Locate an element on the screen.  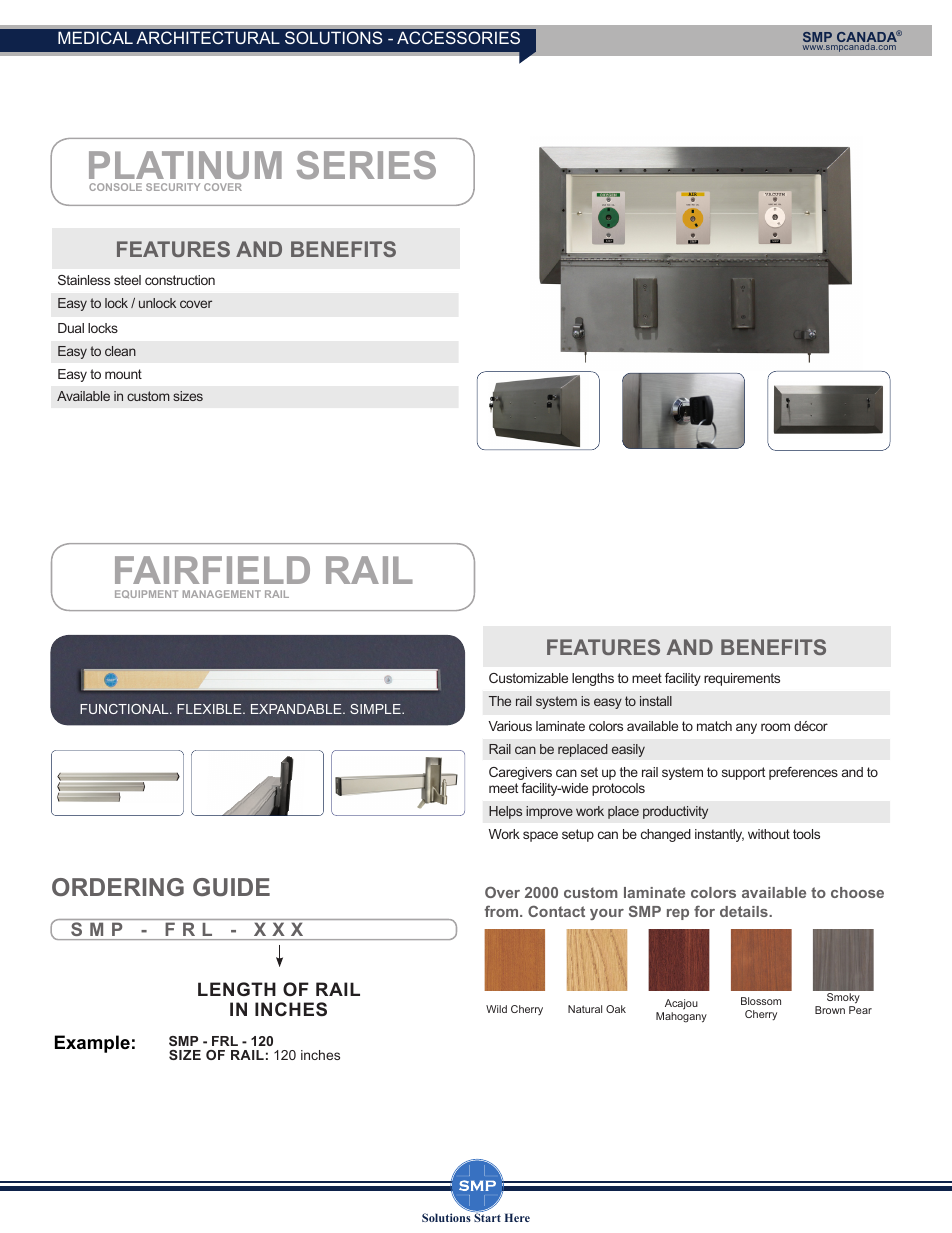
Example is located at coordinates (92, 1044).
